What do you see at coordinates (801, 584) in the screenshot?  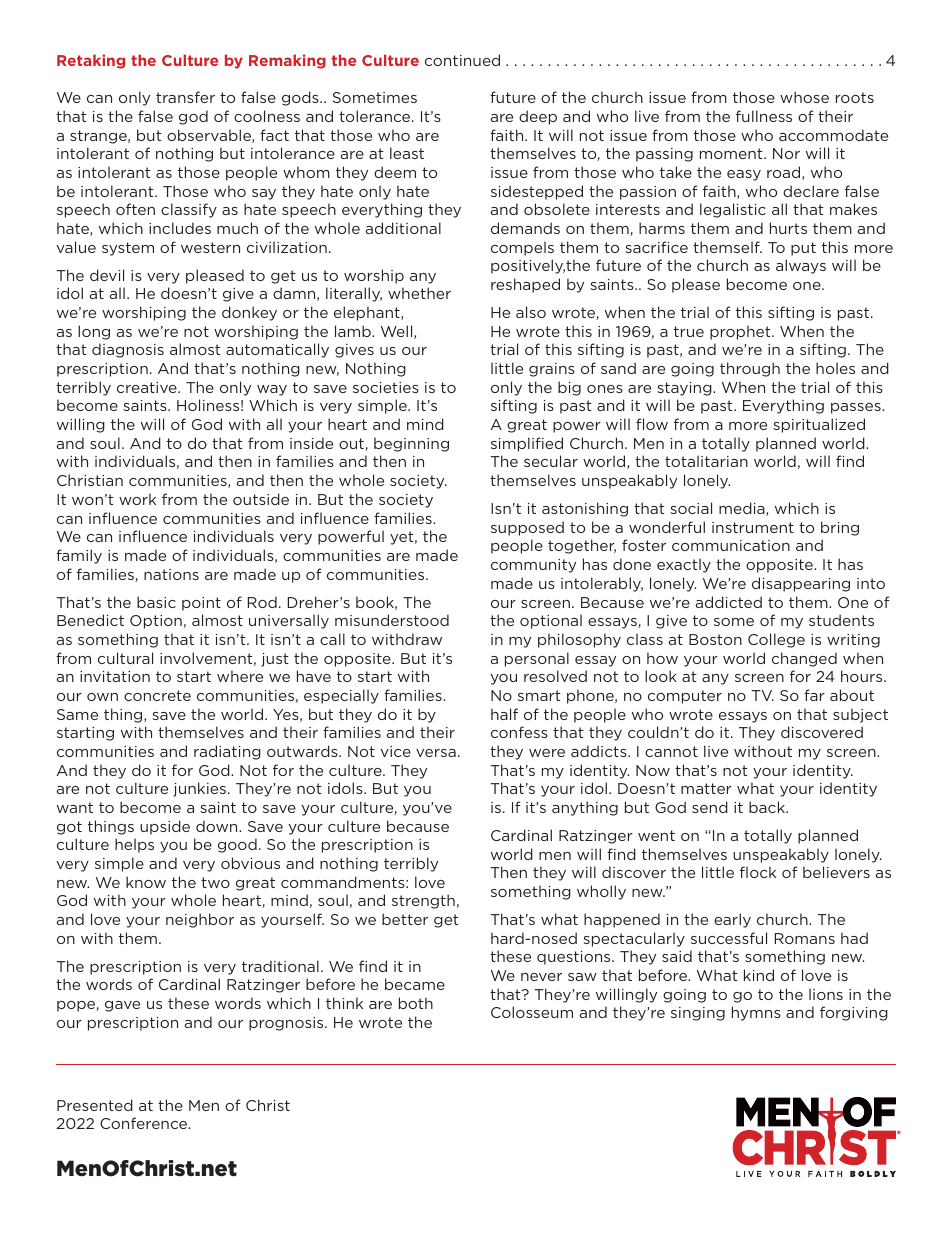 I see `disappearing` at bounding box center [801, 584].
